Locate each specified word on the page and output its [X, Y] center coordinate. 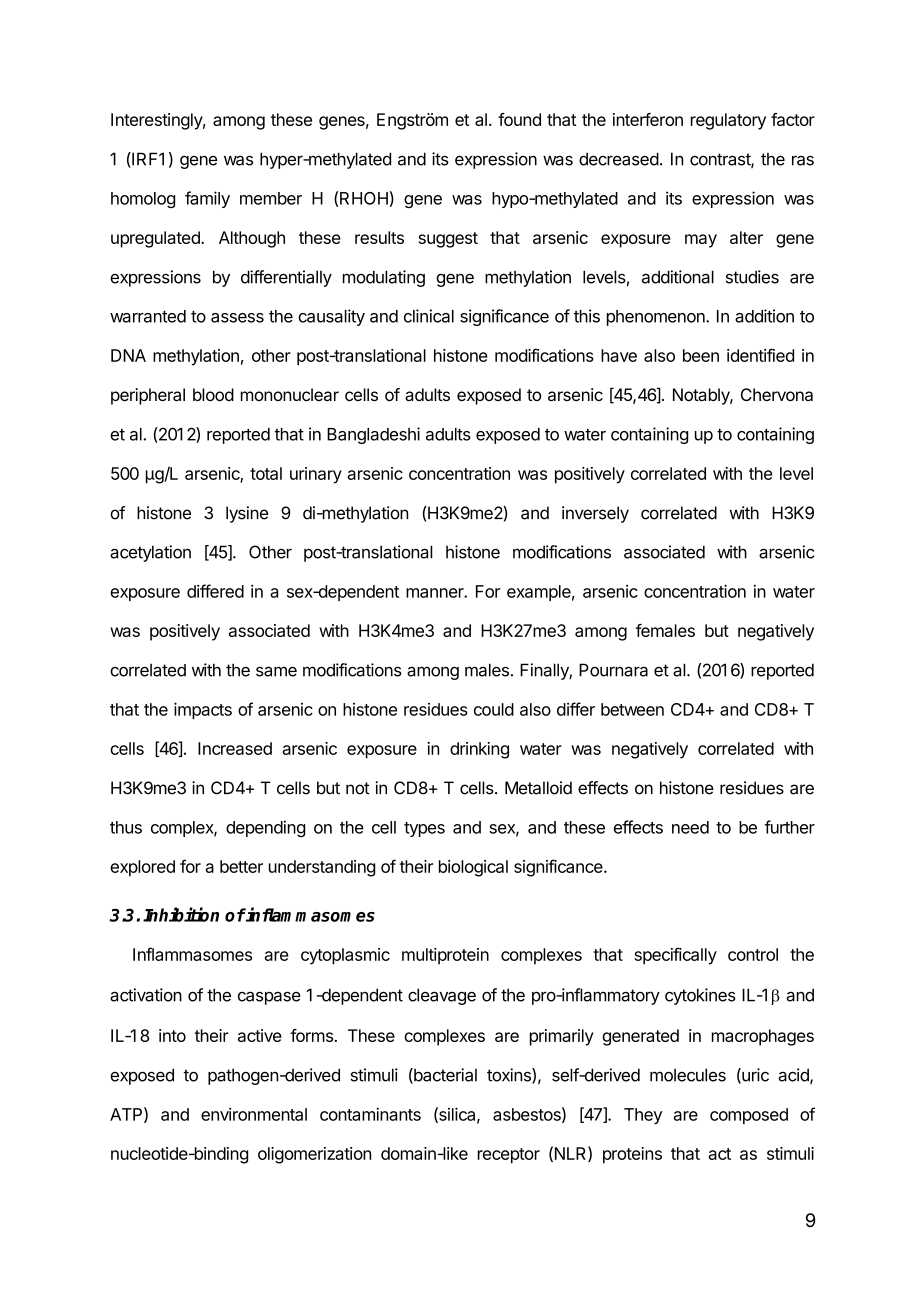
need [690, 827]
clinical [429, 316]
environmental [254, 1114]
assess [237, 318]
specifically [675, 956]
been [701, 355]
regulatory [728, 121]
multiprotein [445, 956]
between [632, 709]
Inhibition [181, 914]
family [207, 199]
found [519, 119]
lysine [247, 514]
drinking [479, 750]
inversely [595, 514]
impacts [203, 710]
